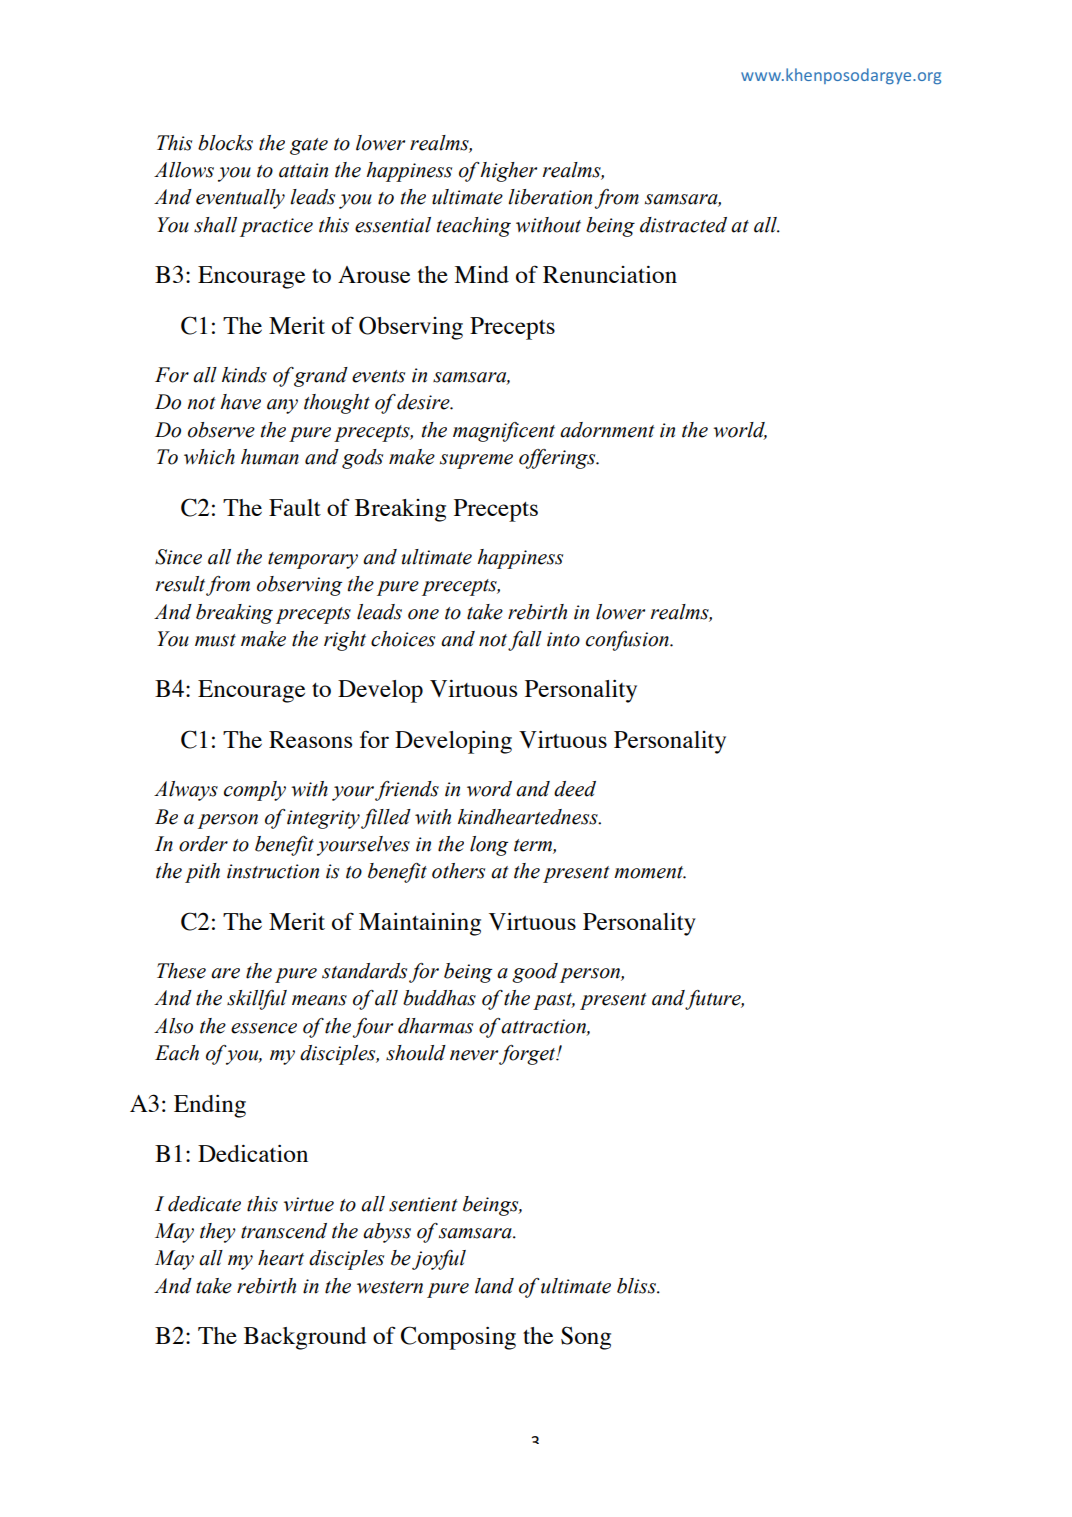 This screenshot has height=1517, width=1072. Describe the element at coordinates (264, 1028) in the screenshot. I see `essence` at that location.
